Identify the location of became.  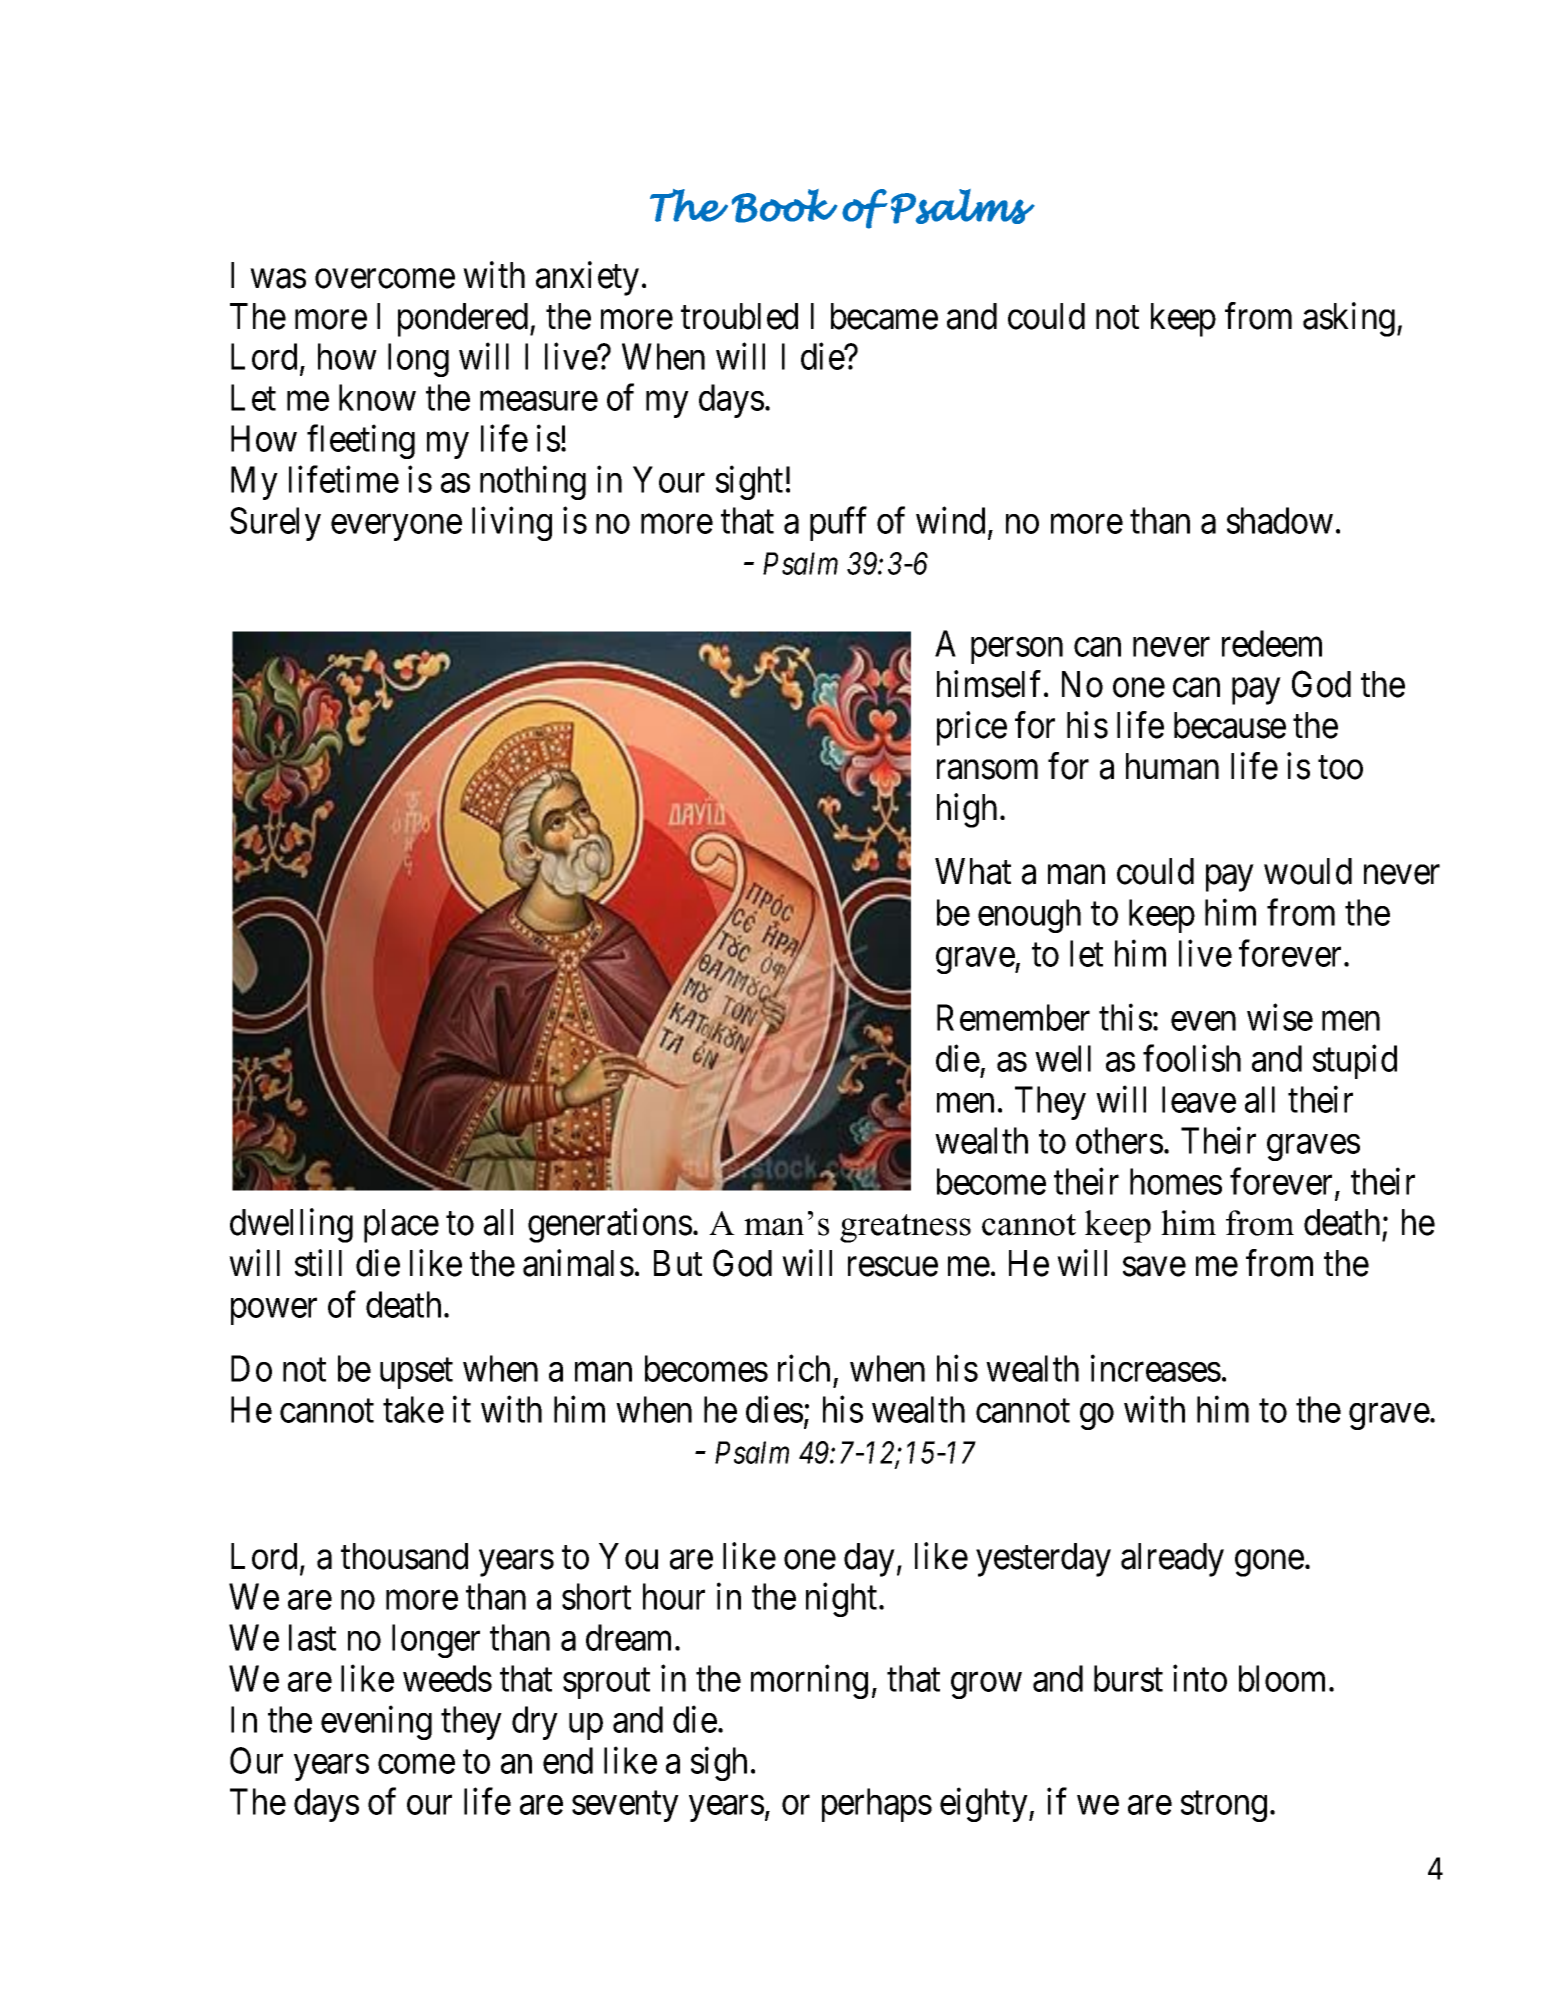
(884, 316).
